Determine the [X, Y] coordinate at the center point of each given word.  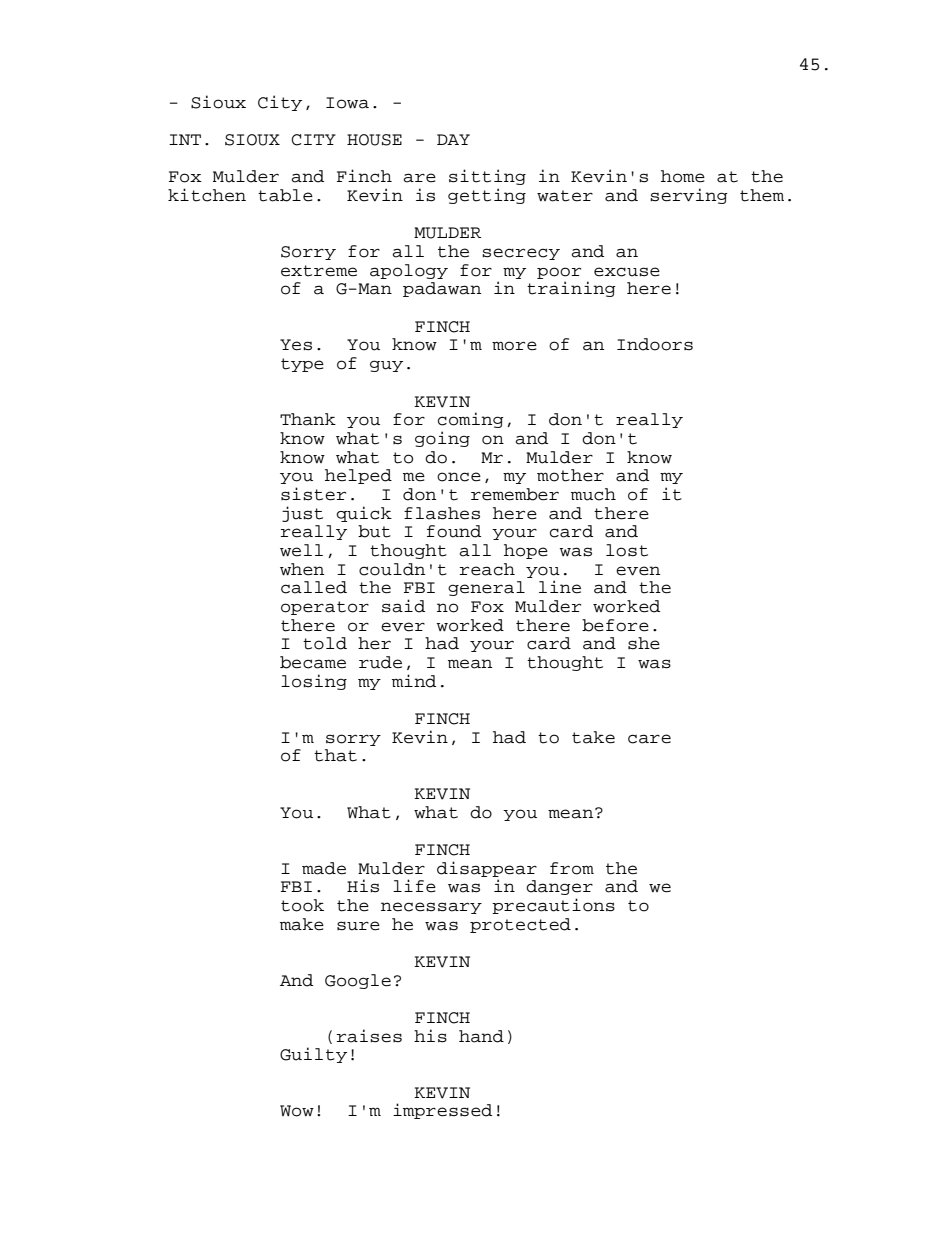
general [486, 588]
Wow [297, 1111]
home [683, 176]
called [314, 587]
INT [185, 139]
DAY [453, 139]
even [638, 571]
